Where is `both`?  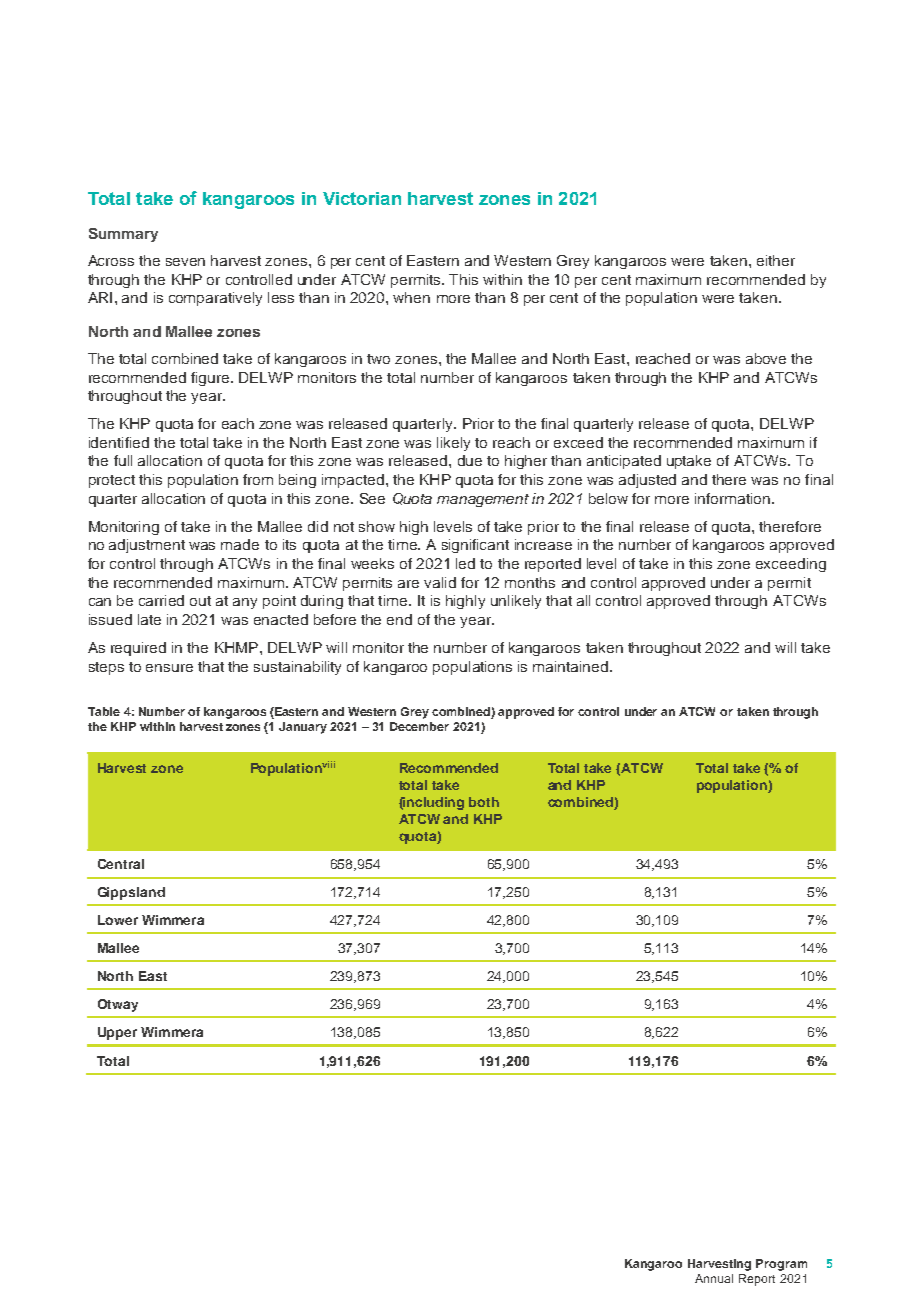 both is located at coordinates (484, 802).
